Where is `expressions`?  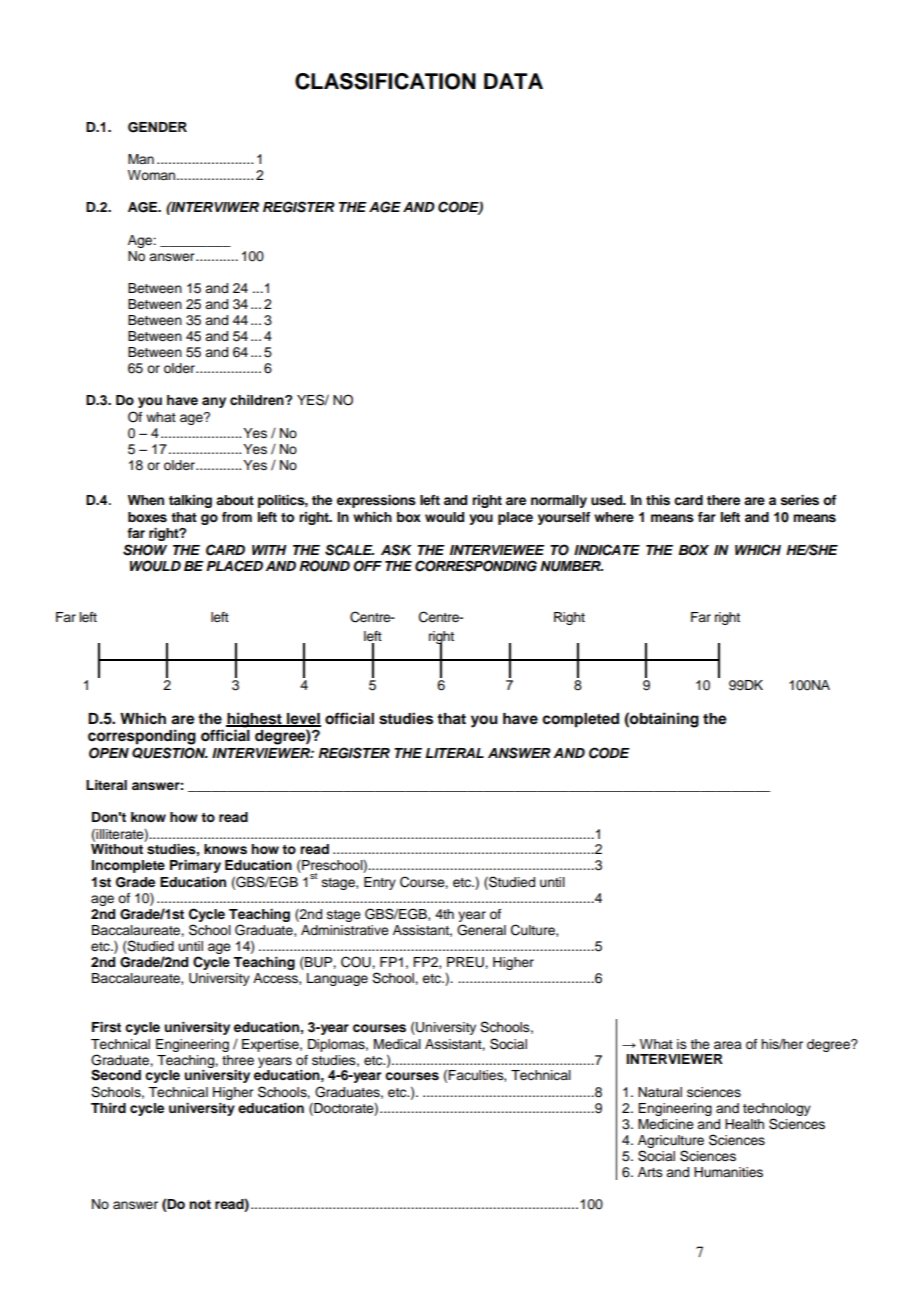 expressions is located at coordinates (376, 501).
